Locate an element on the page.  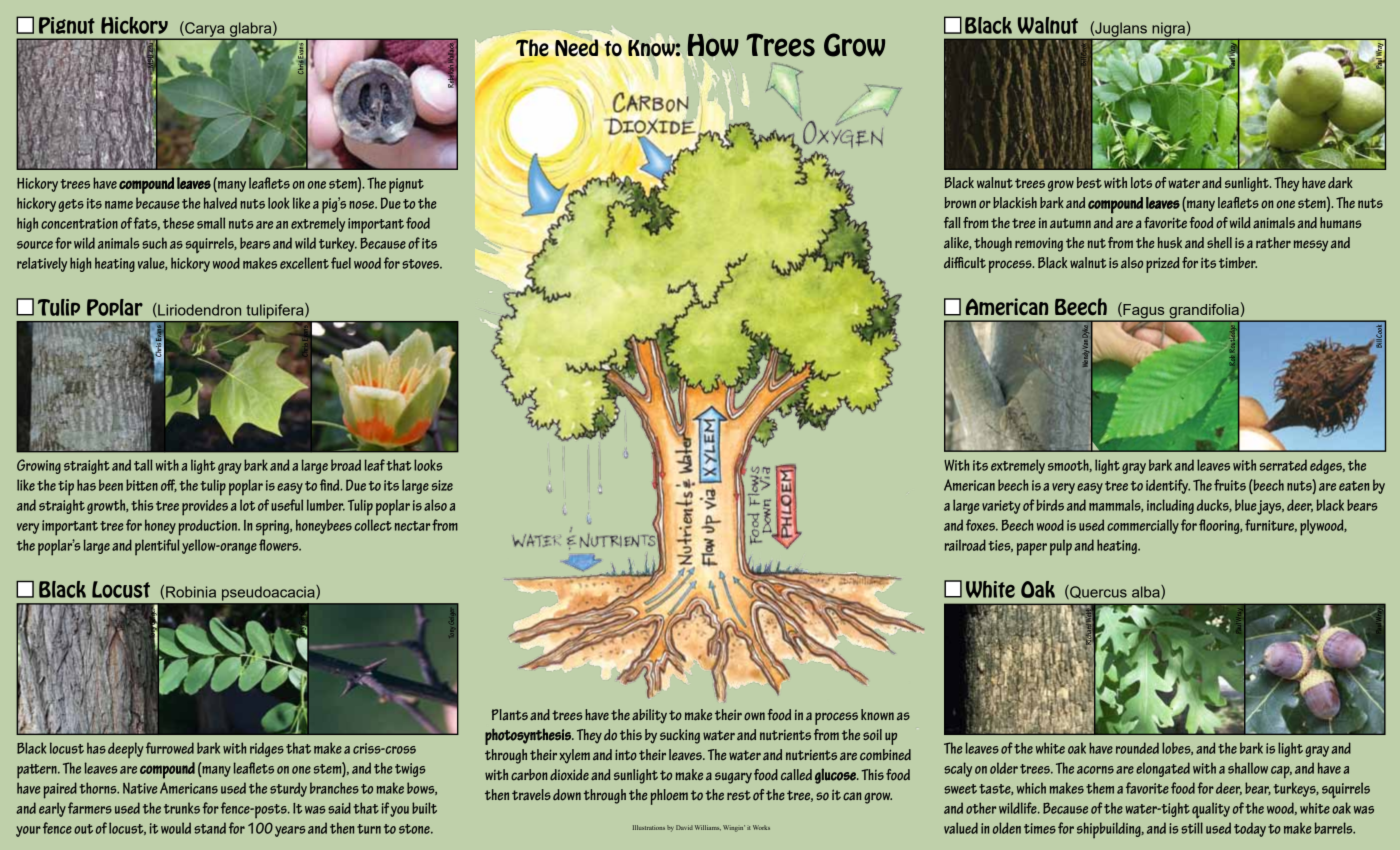
excellent is located at coordinates (304, 263).
